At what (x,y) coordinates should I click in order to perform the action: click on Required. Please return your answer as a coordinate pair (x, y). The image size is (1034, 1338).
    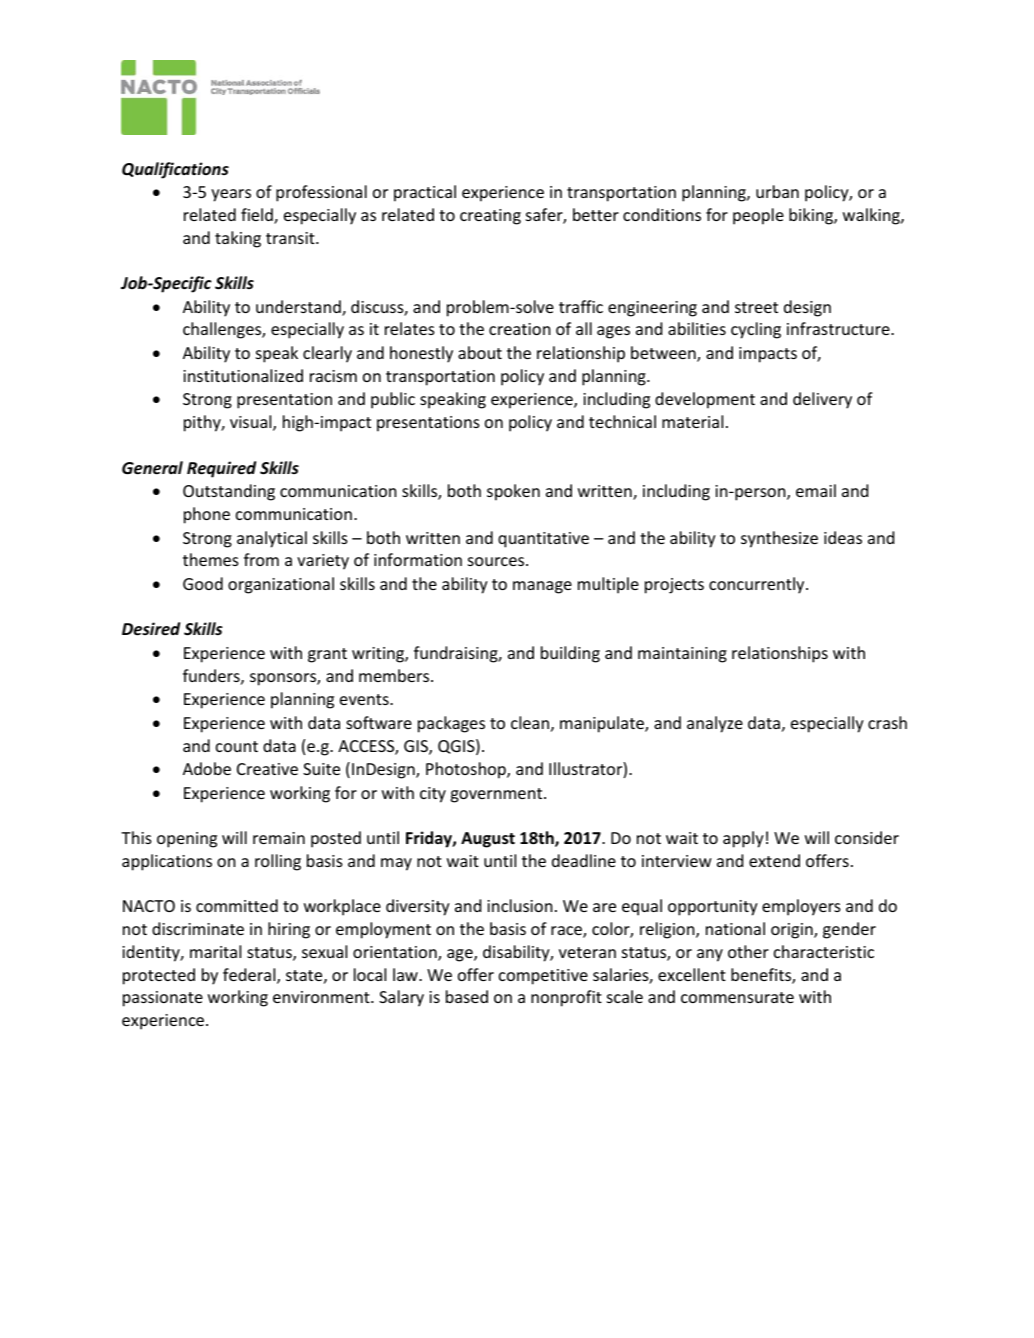
    Looking at the image, I should click on (221, 469).
